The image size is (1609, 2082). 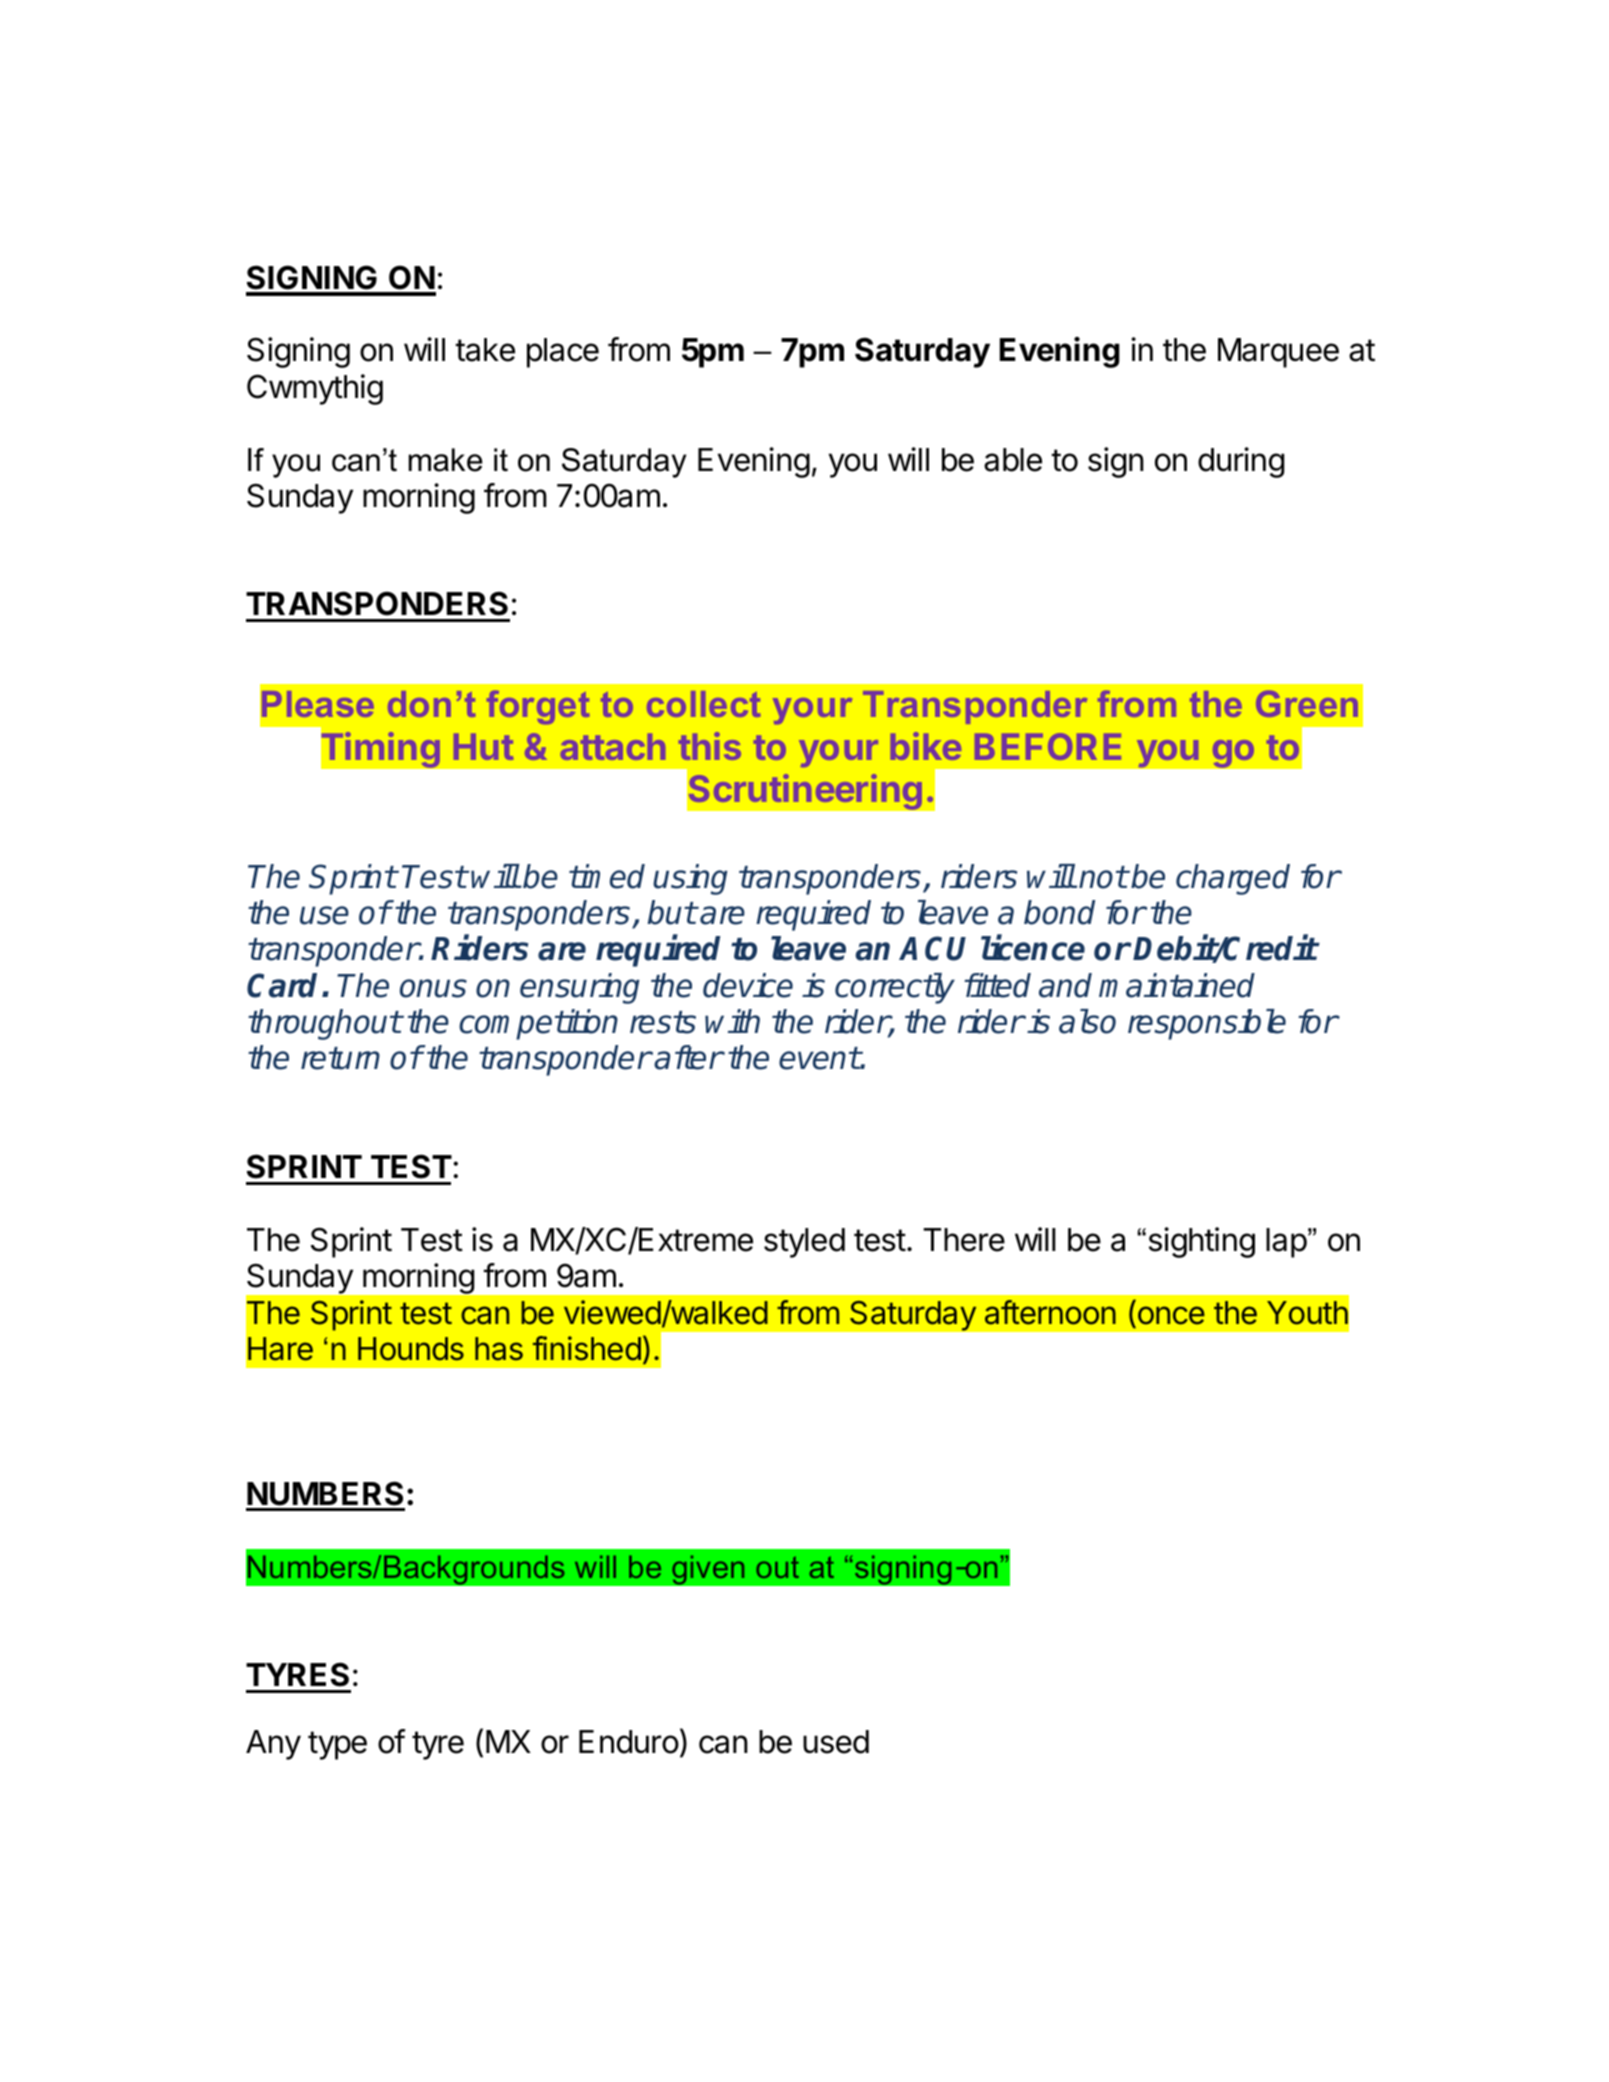 I want to click on type, so click(x=337, y=1745).
